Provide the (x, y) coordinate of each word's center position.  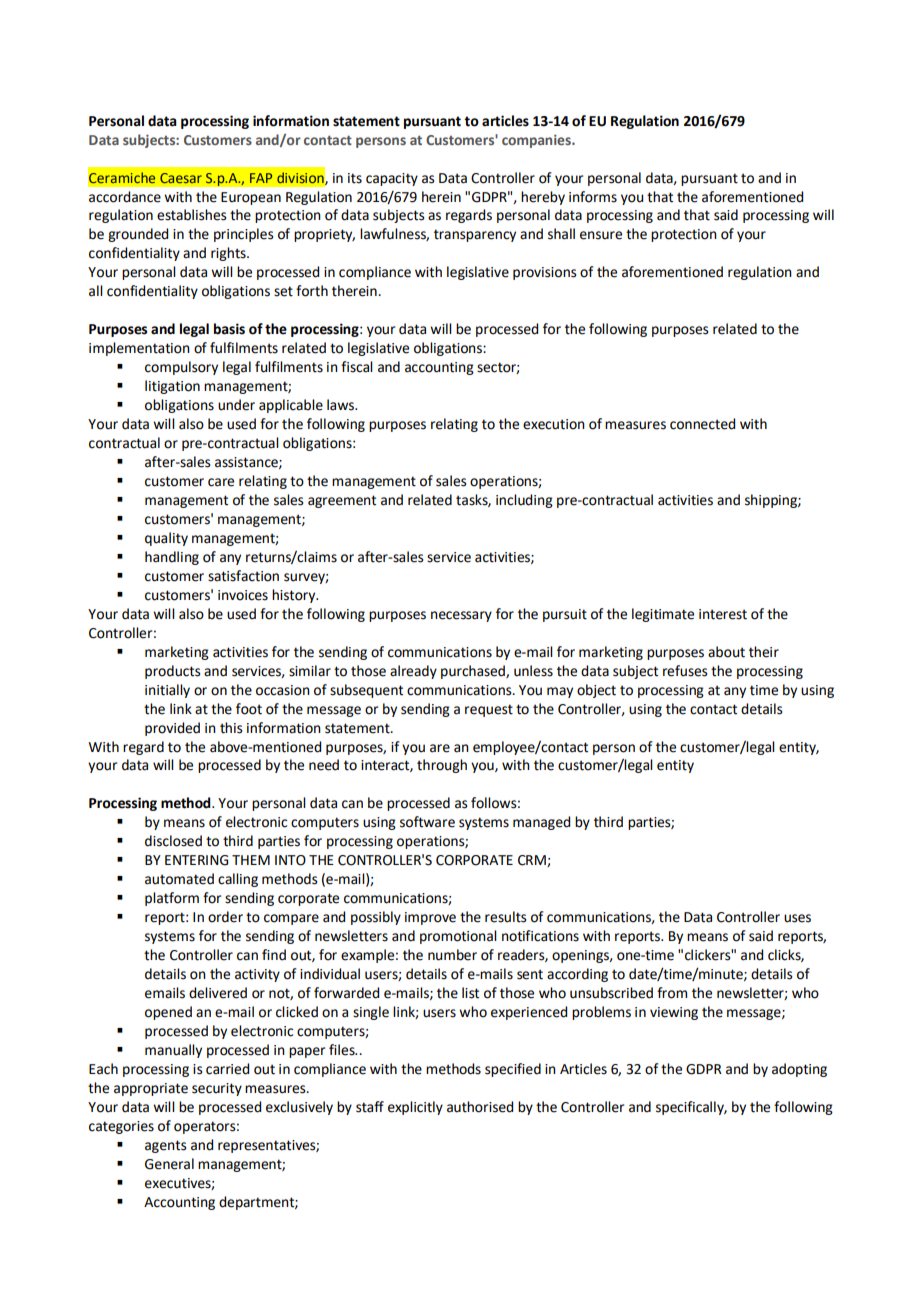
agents (166, 1146)
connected (702, 424)
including (524, 501)
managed (541, 823)
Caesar (181, 178)
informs (593, 197)
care (221, 482)
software (427, 822)
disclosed (173, 841)
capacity (392, 179)
